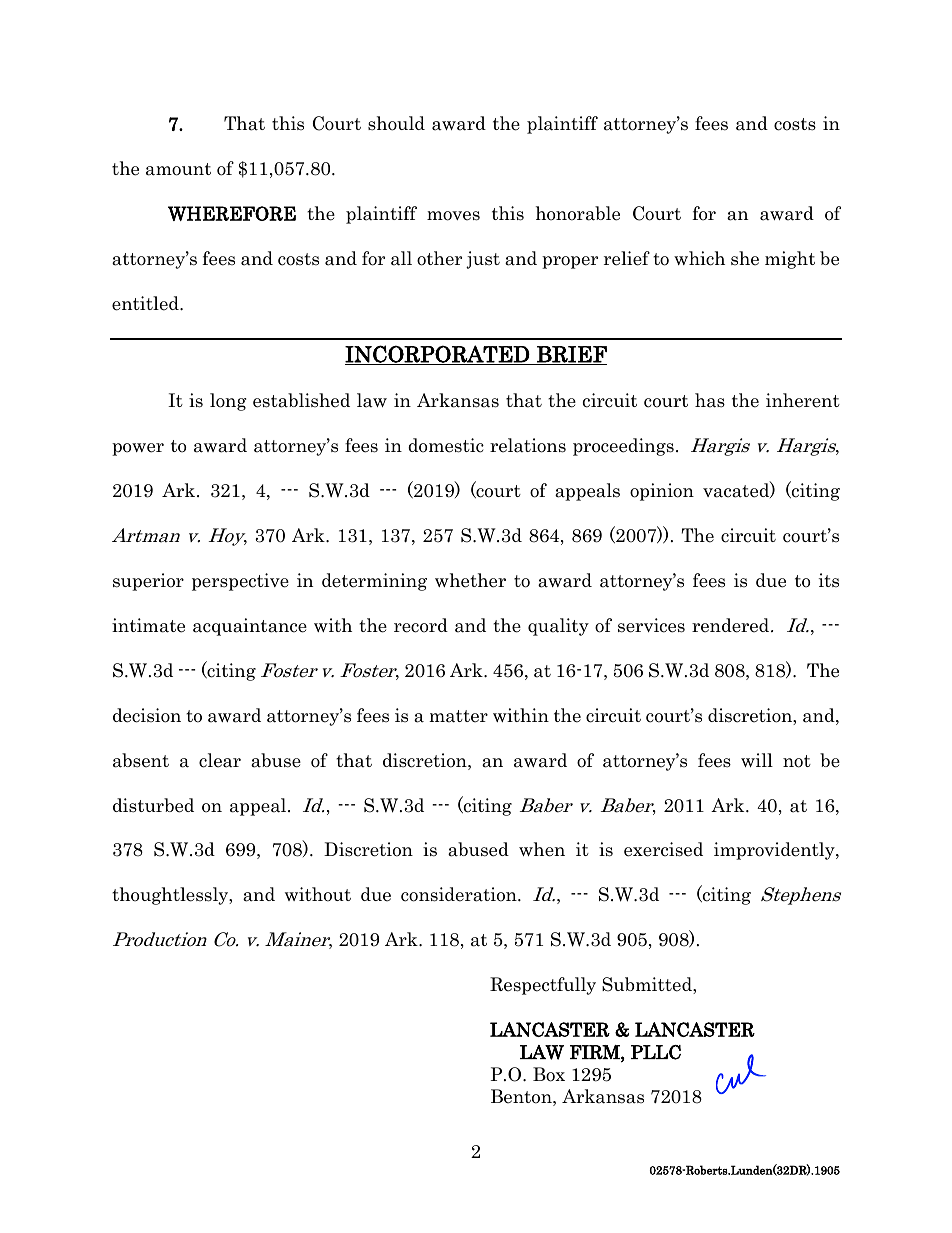  Describe the element at coordinates (699, 258) in the screenshot. I see `which` at that location.
